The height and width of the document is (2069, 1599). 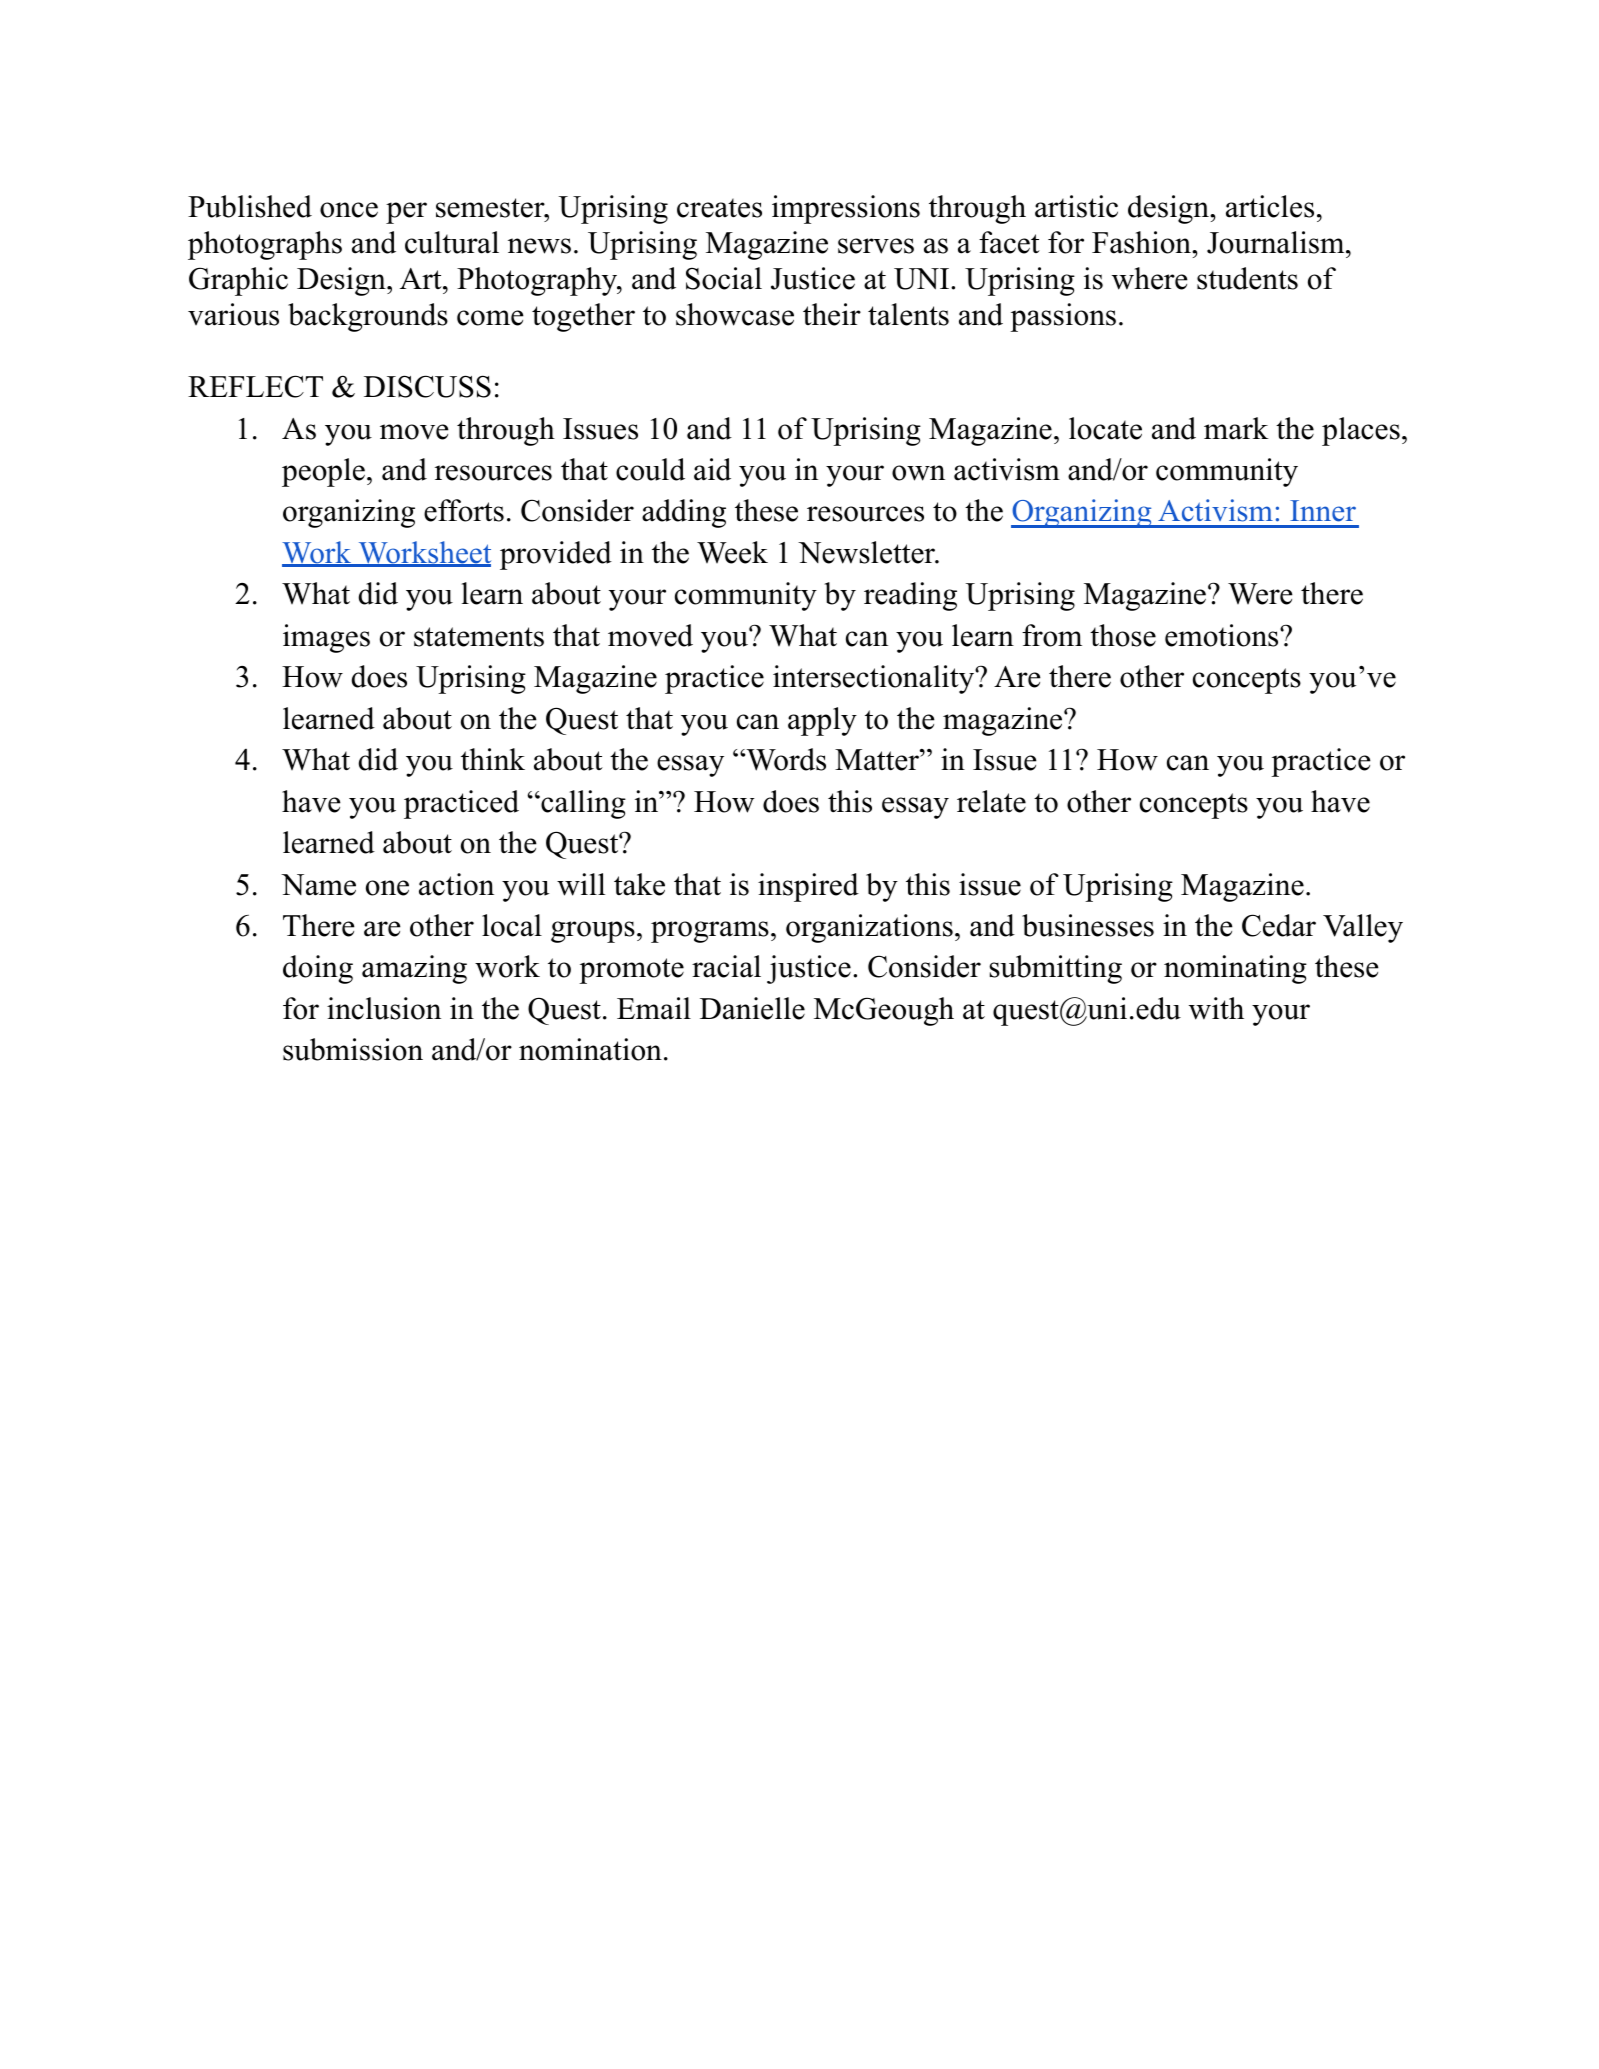 What do you see at coordinates (910, 596) in the document?
I see `reading` at bounding box center [910, 596].
